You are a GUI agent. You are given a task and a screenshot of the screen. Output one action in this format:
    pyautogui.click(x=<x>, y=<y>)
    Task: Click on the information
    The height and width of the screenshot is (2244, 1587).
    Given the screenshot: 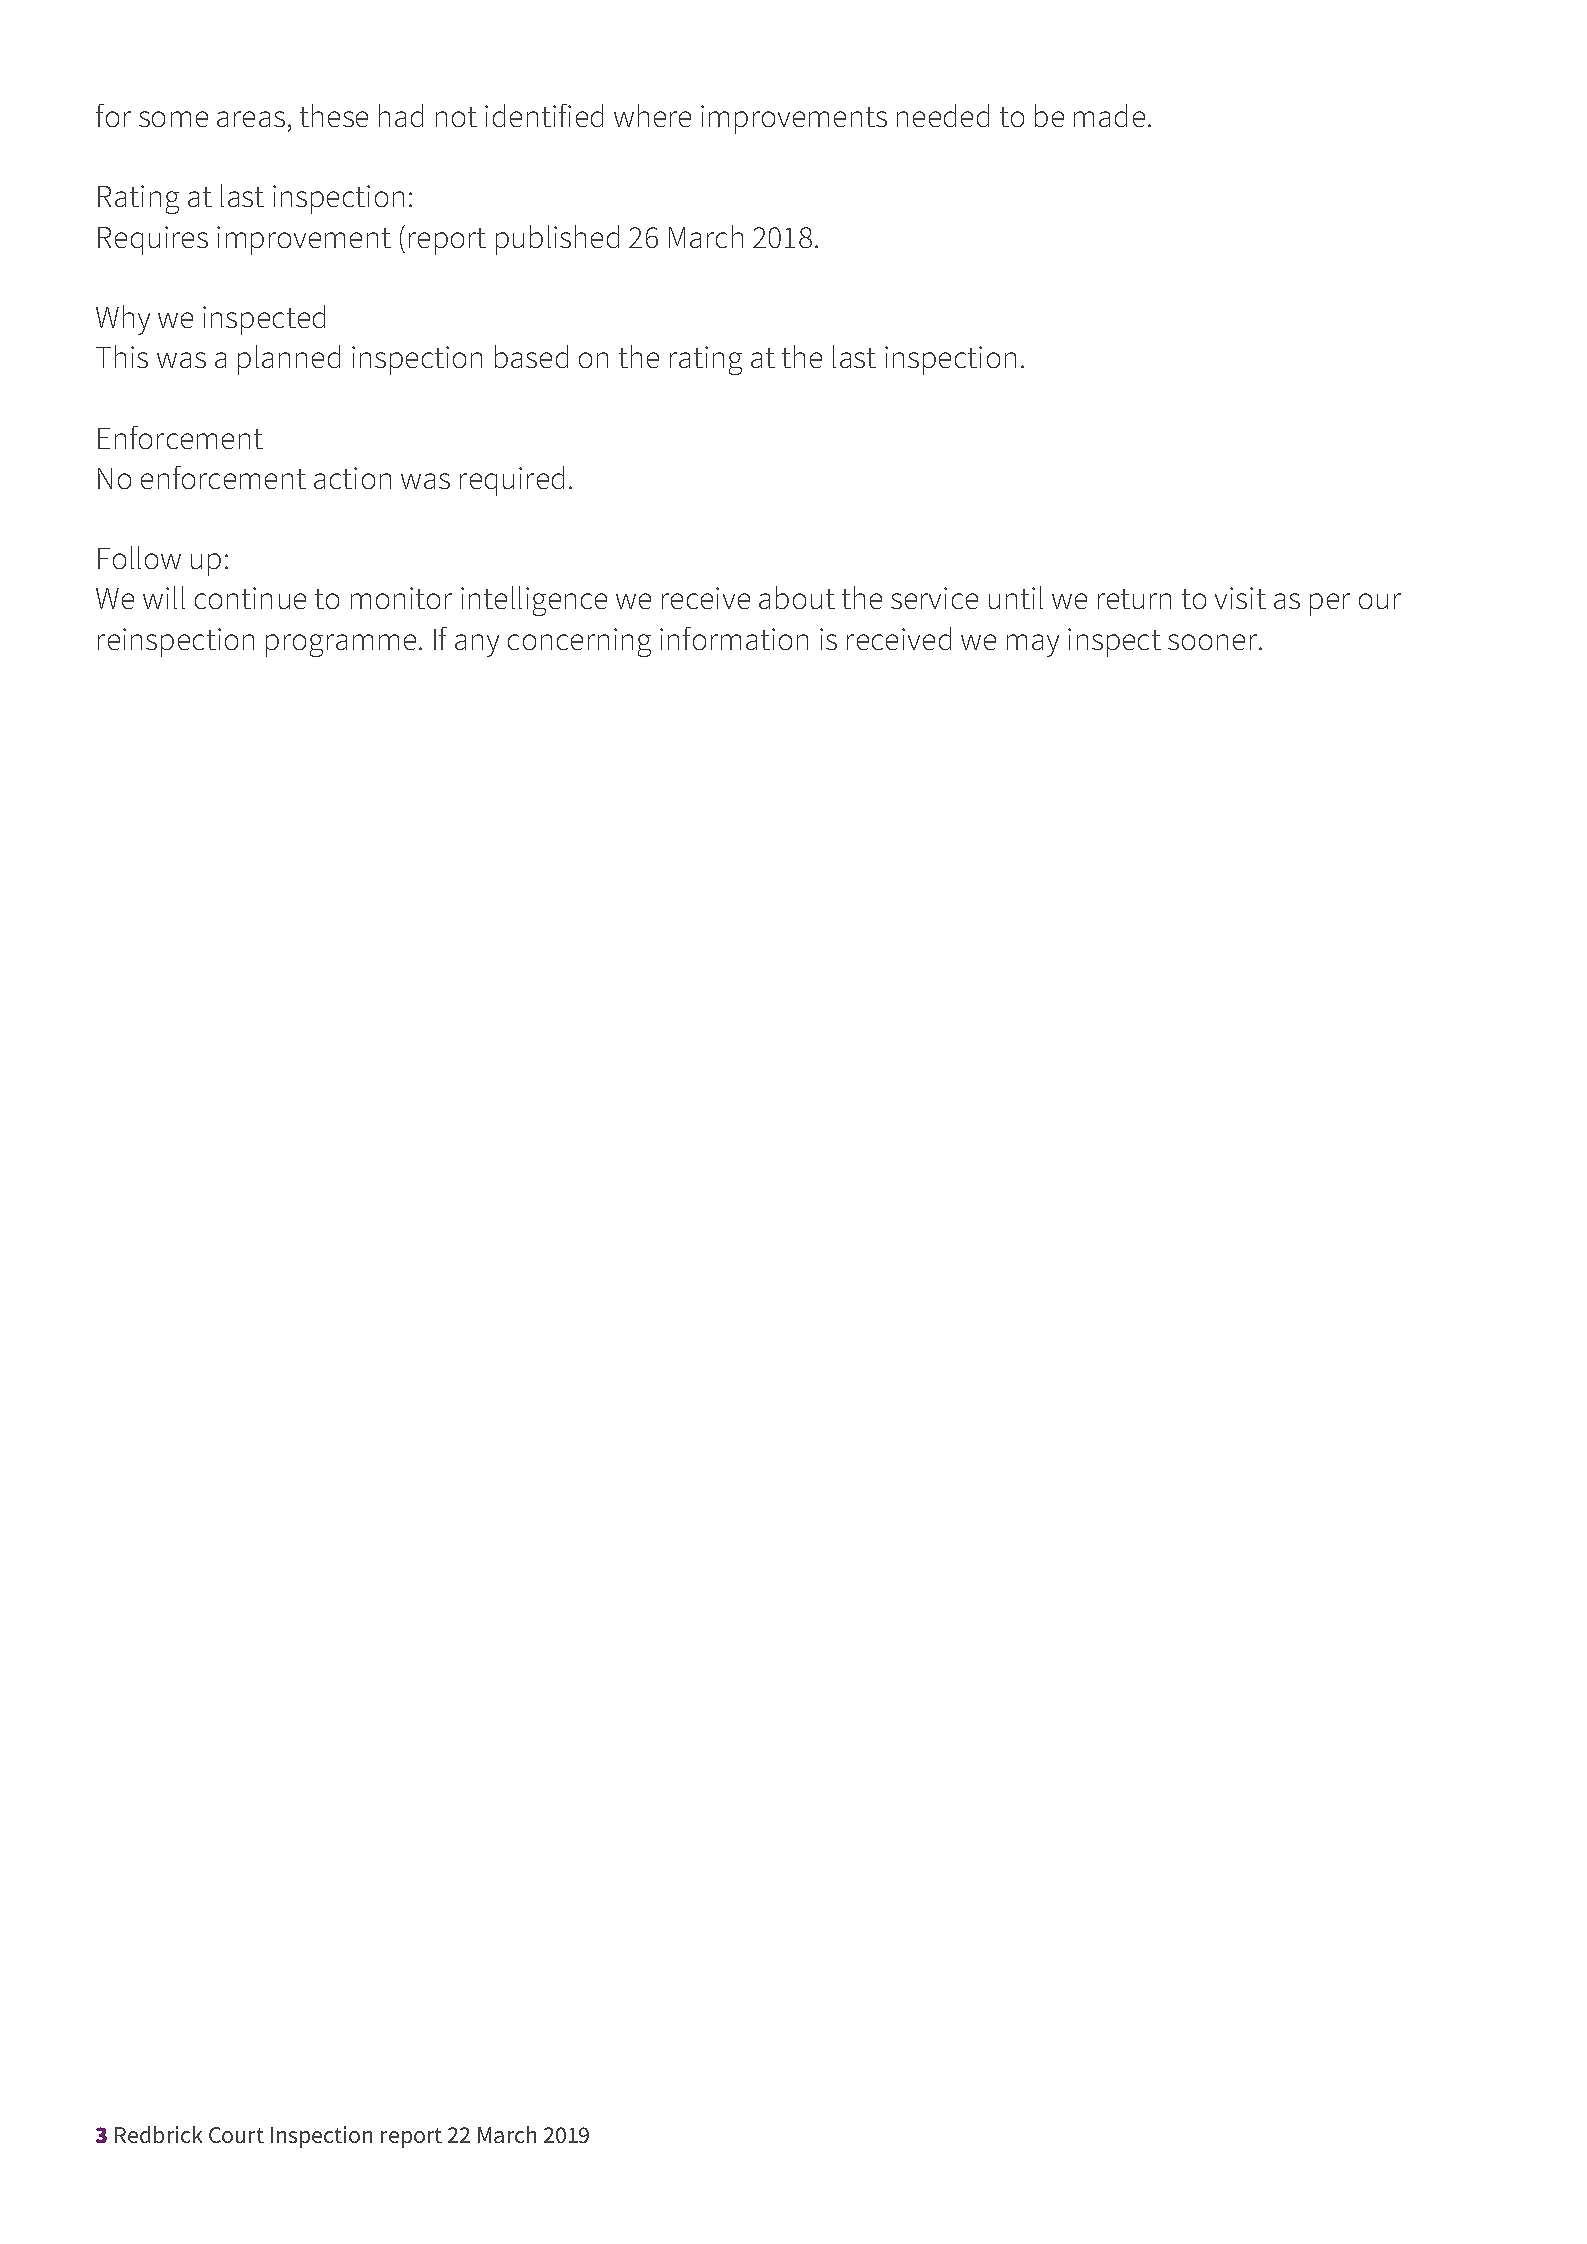 What is the action you would take?
    pyautogui.click(x=734, y=638)
